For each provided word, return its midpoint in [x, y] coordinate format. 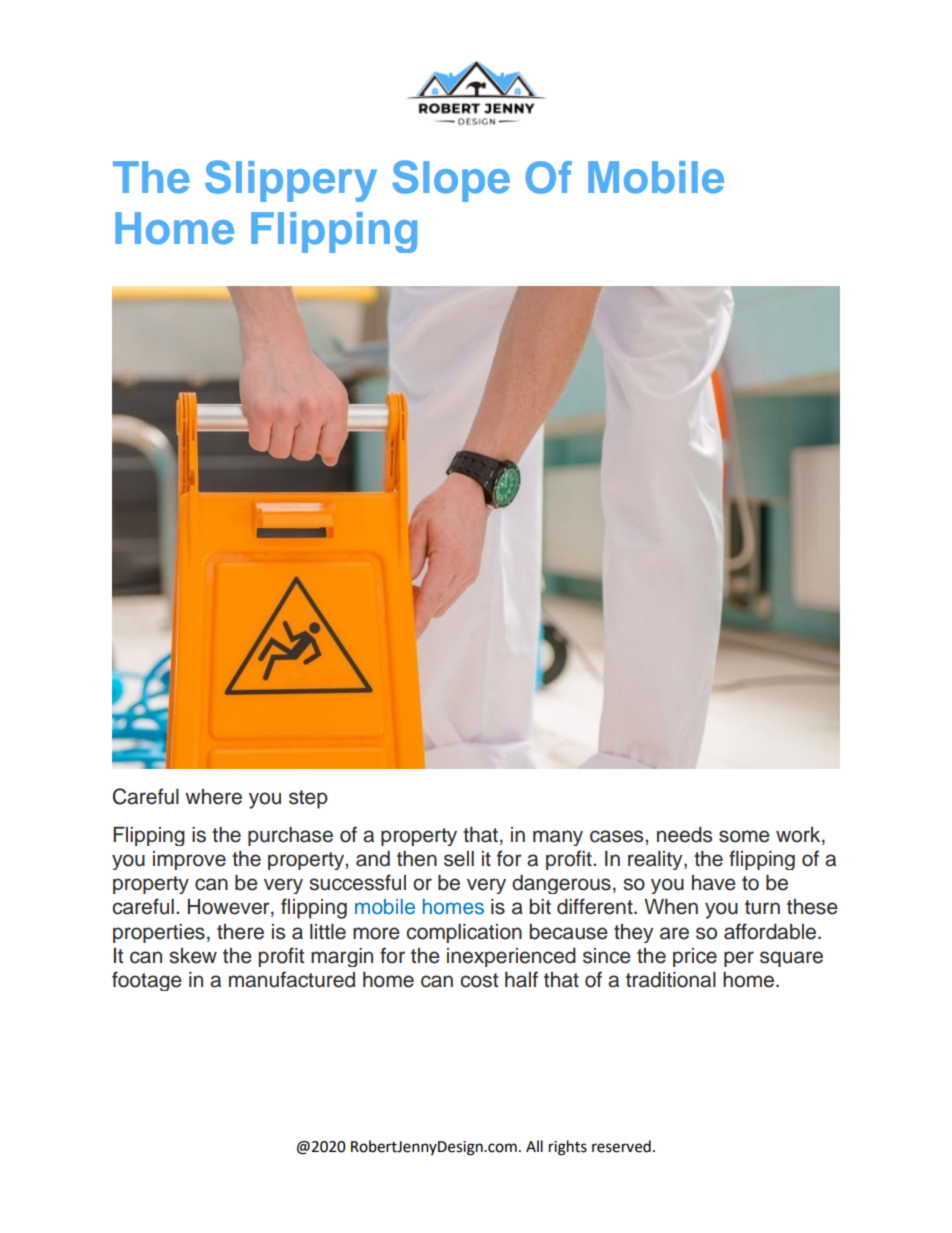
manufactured [292, 979]
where [213, 797]
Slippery [291, 181]
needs [684, 835]
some [744, 836]
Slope [451, 181]
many [558, 838]
